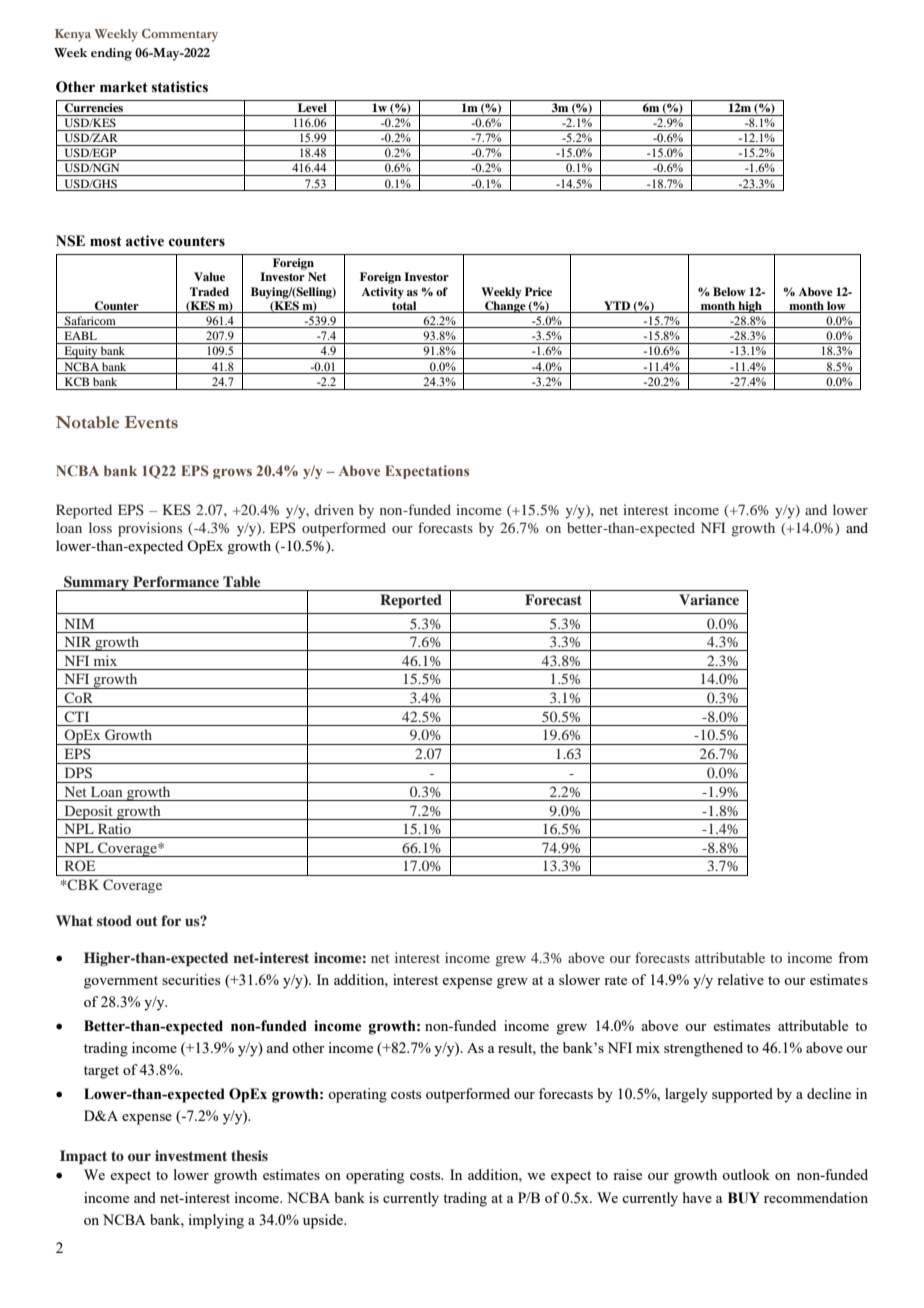 Image resolution: width=924 pixels, height=1308 pixels. Describe the element at coordinates (729, 291) in the image. I see `Below` at that location.
